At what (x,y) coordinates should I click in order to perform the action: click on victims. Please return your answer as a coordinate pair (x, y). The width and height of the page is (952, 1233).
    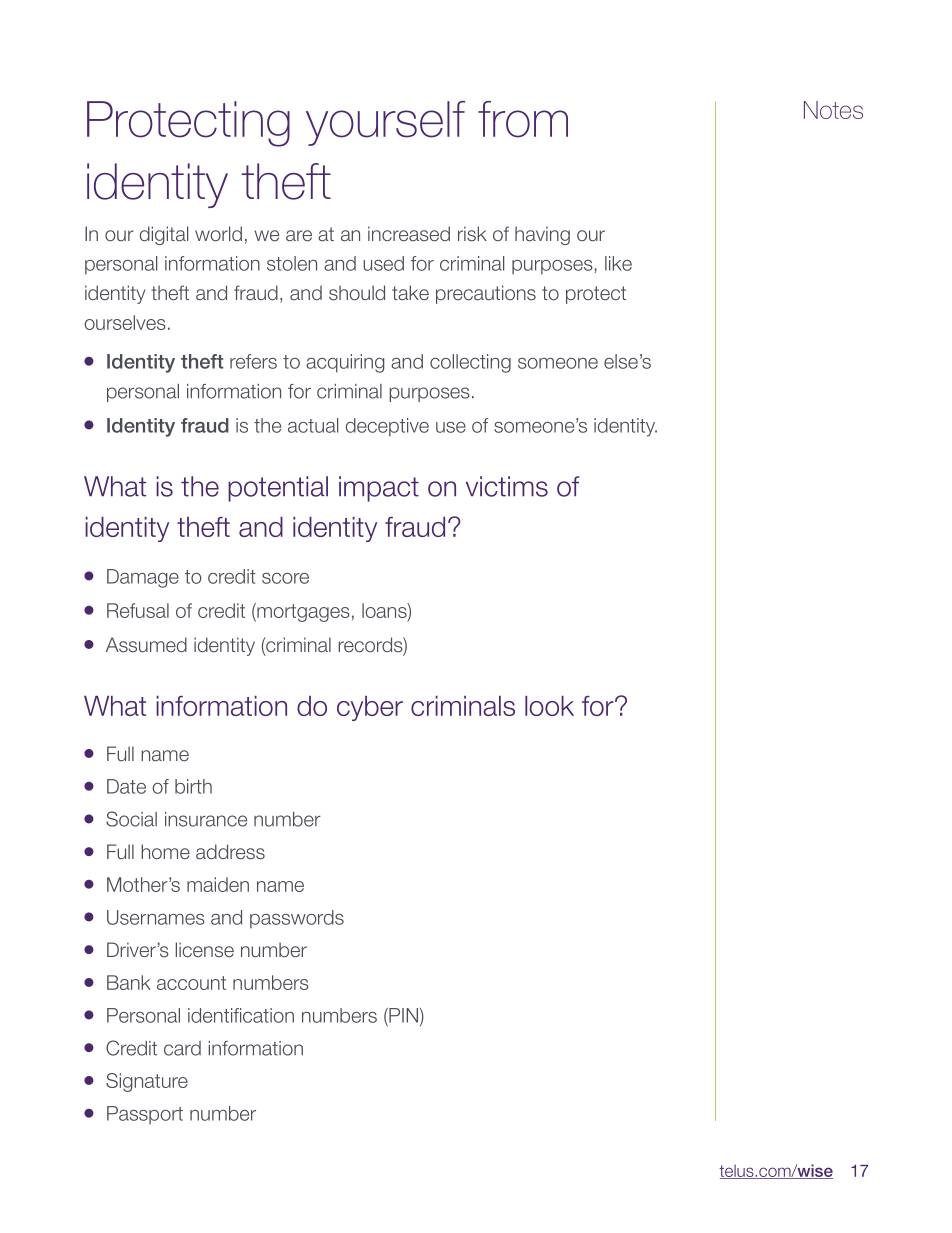
    Looking at the image, I should click on (507, 486).
